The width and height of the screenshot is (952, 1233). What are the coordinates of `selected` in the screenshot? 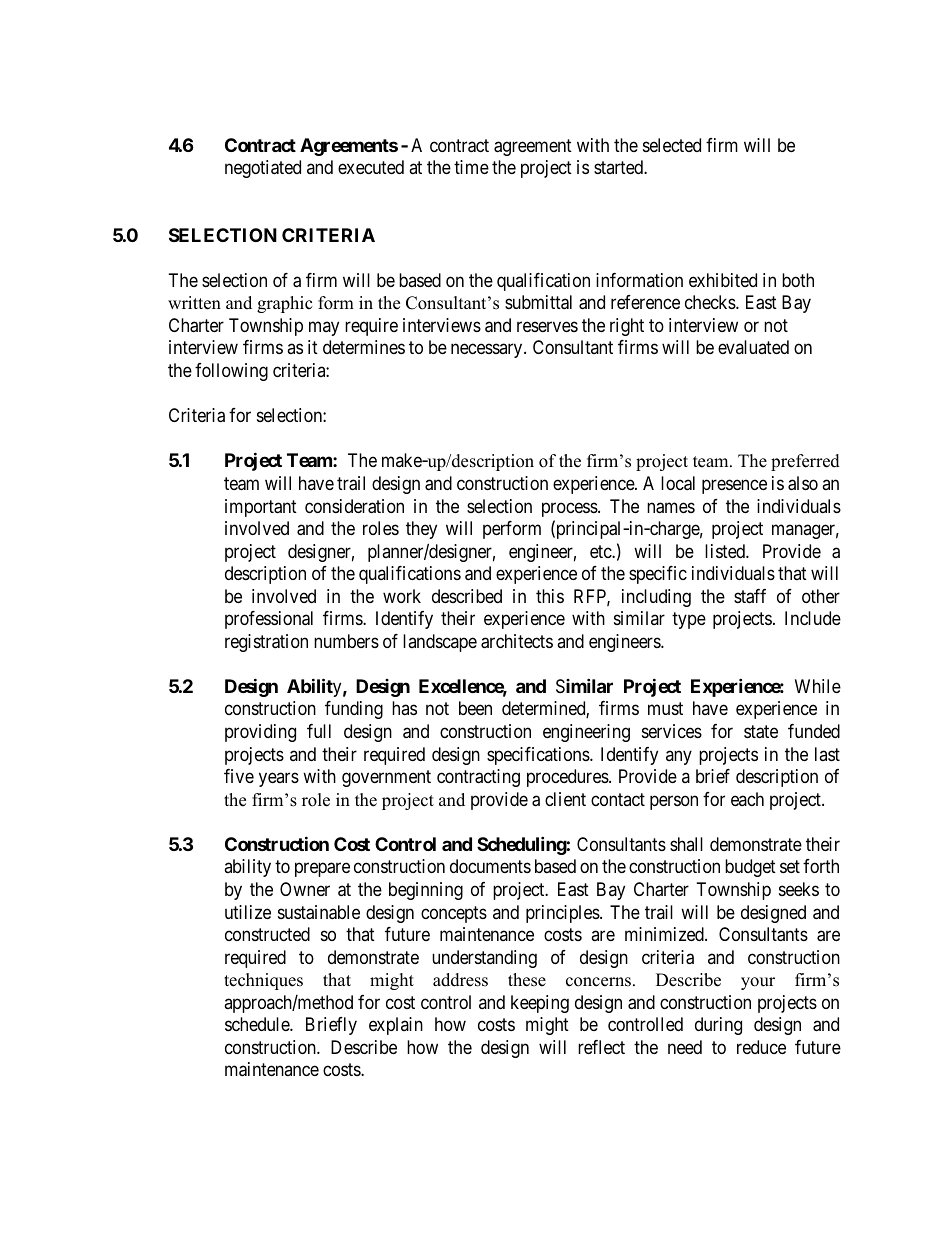 It's located at (672, 145).
